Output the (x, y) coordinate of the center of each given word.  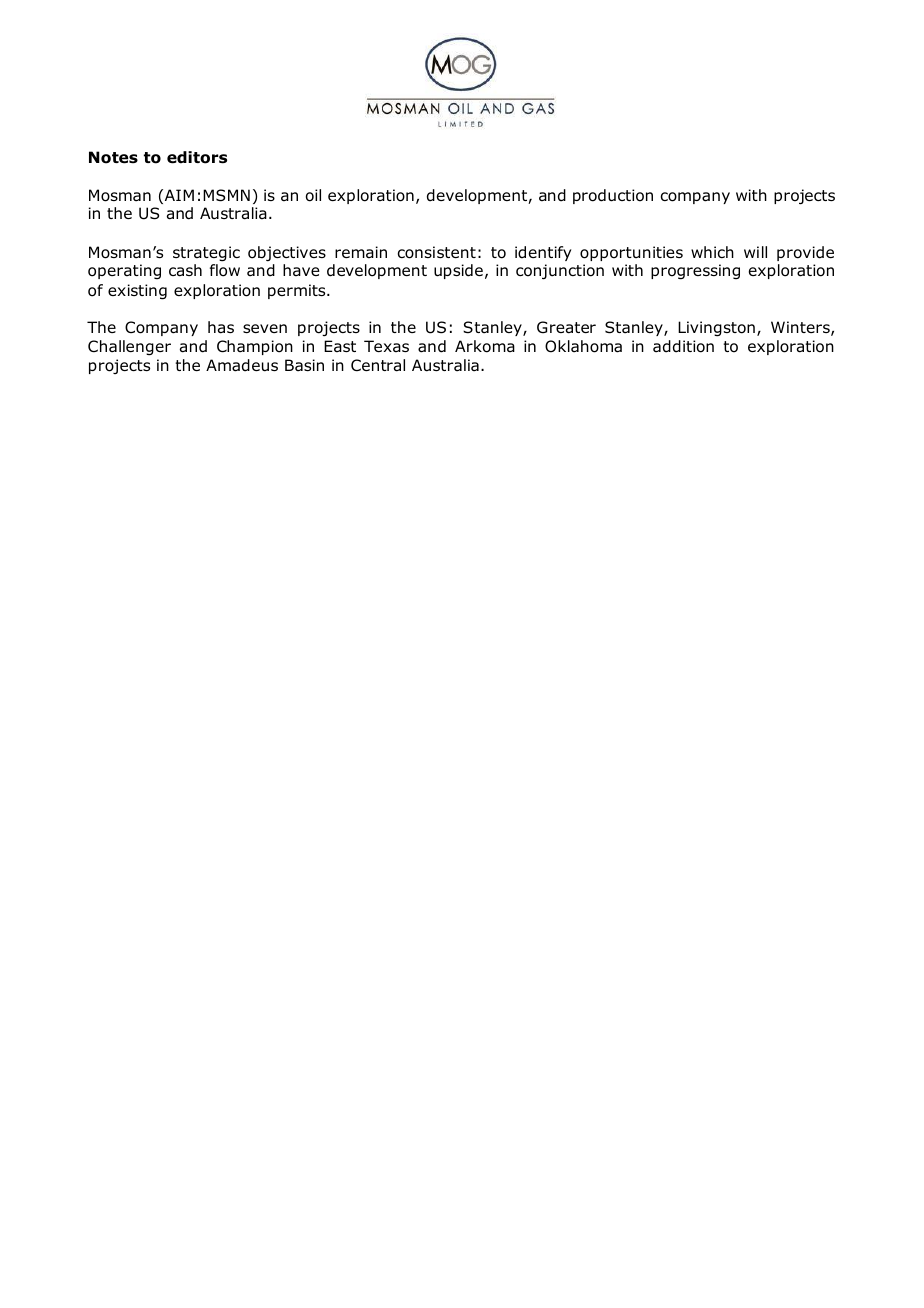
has (221, 327)
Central (378, 365)
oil (313, 195)
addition (683, 346)
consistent (437, 252)
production (613, 196)
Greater (566, 327)
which (712, 252)
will (755, 252)
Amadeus (242, 365)
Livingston (716, 329)
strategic (206, 254)
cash (185, 270)
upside (458, 271)
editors (197, 157)
